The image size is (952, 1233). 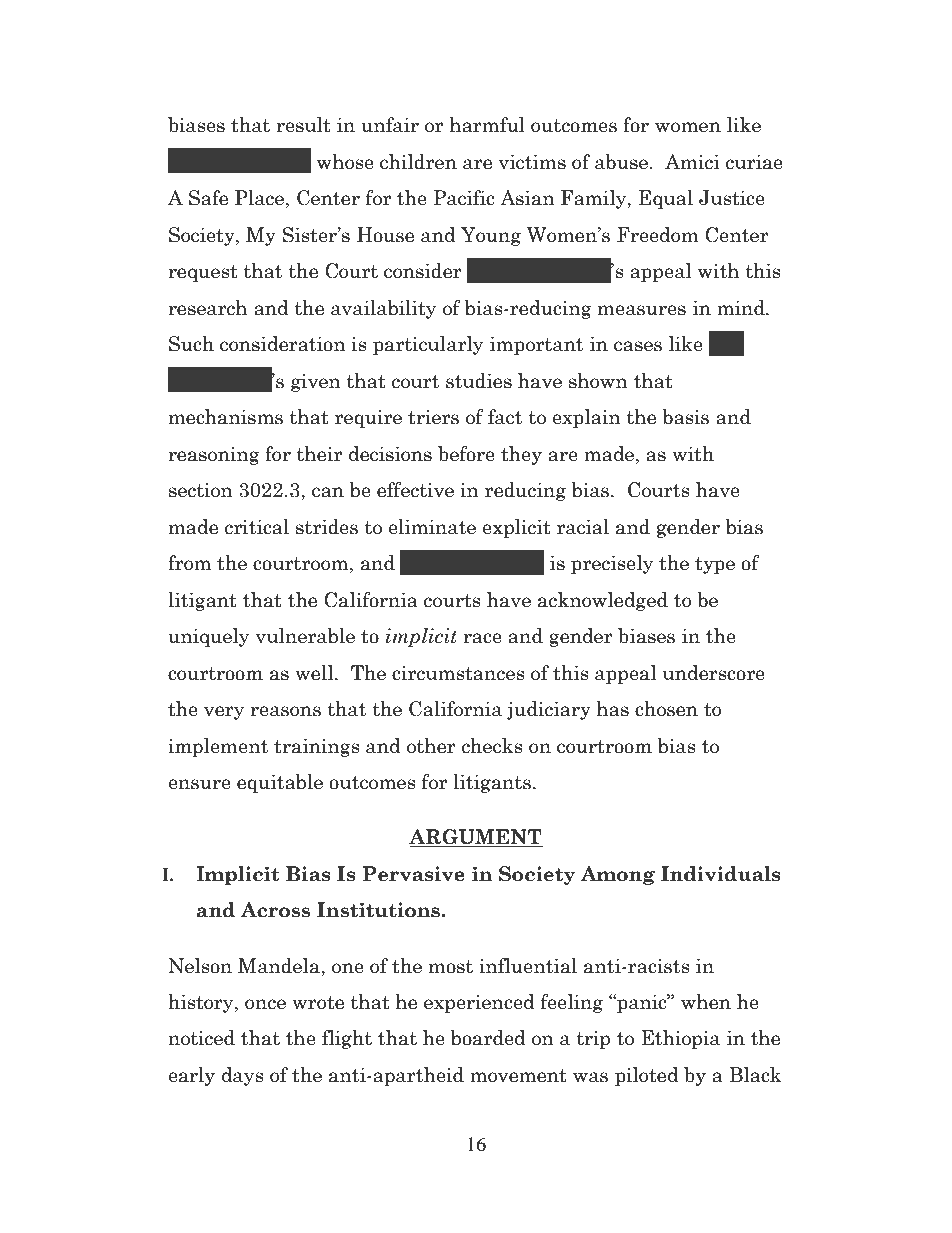 I want to click on reasoning, so click(x=214, y=456).
